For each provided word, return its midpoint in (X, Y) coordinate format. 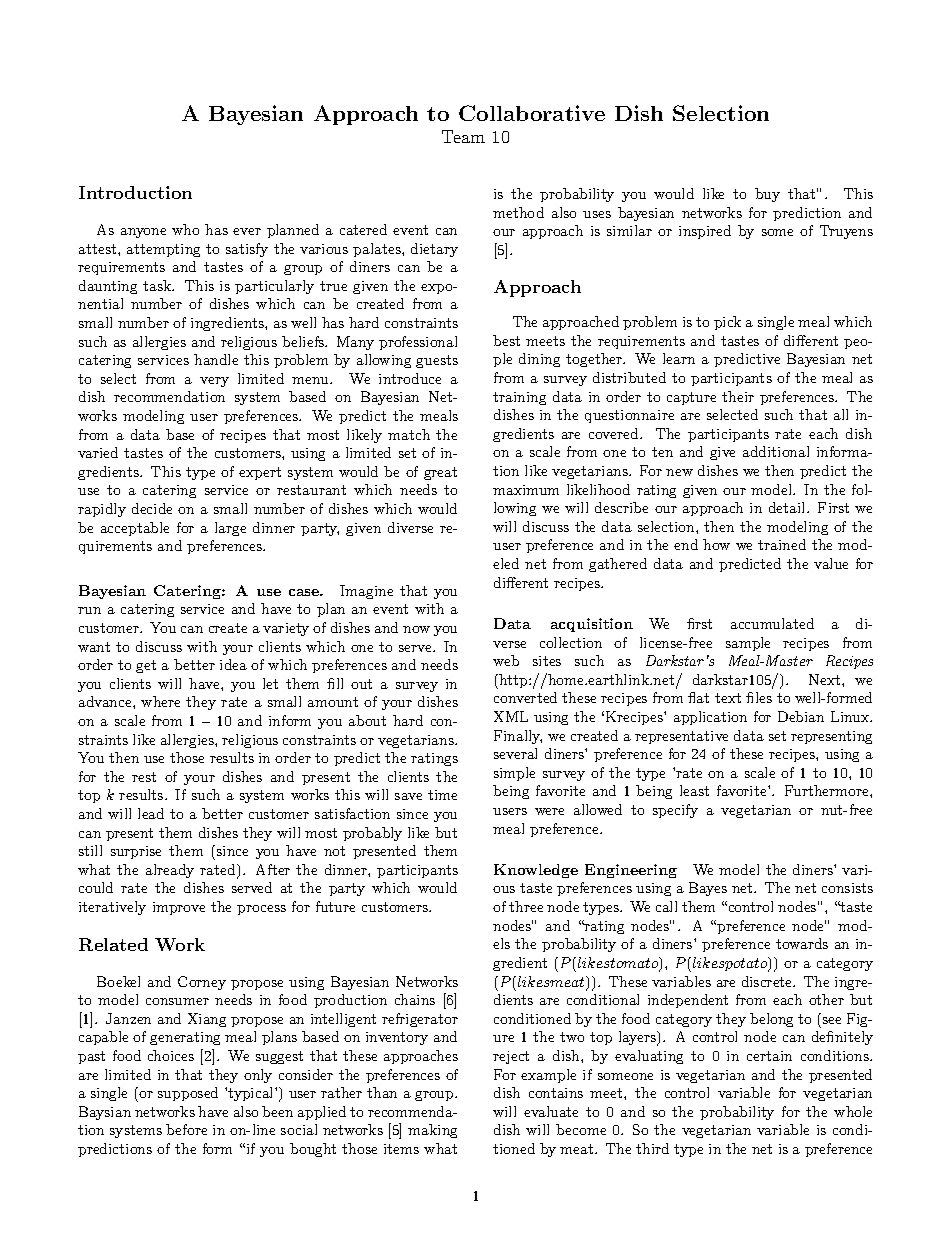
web (506, 660)
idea (233, 664)
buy (767, 195)
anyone (143, 233)
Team (463, 136)
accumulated (772, 623)
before (186, 1129)
